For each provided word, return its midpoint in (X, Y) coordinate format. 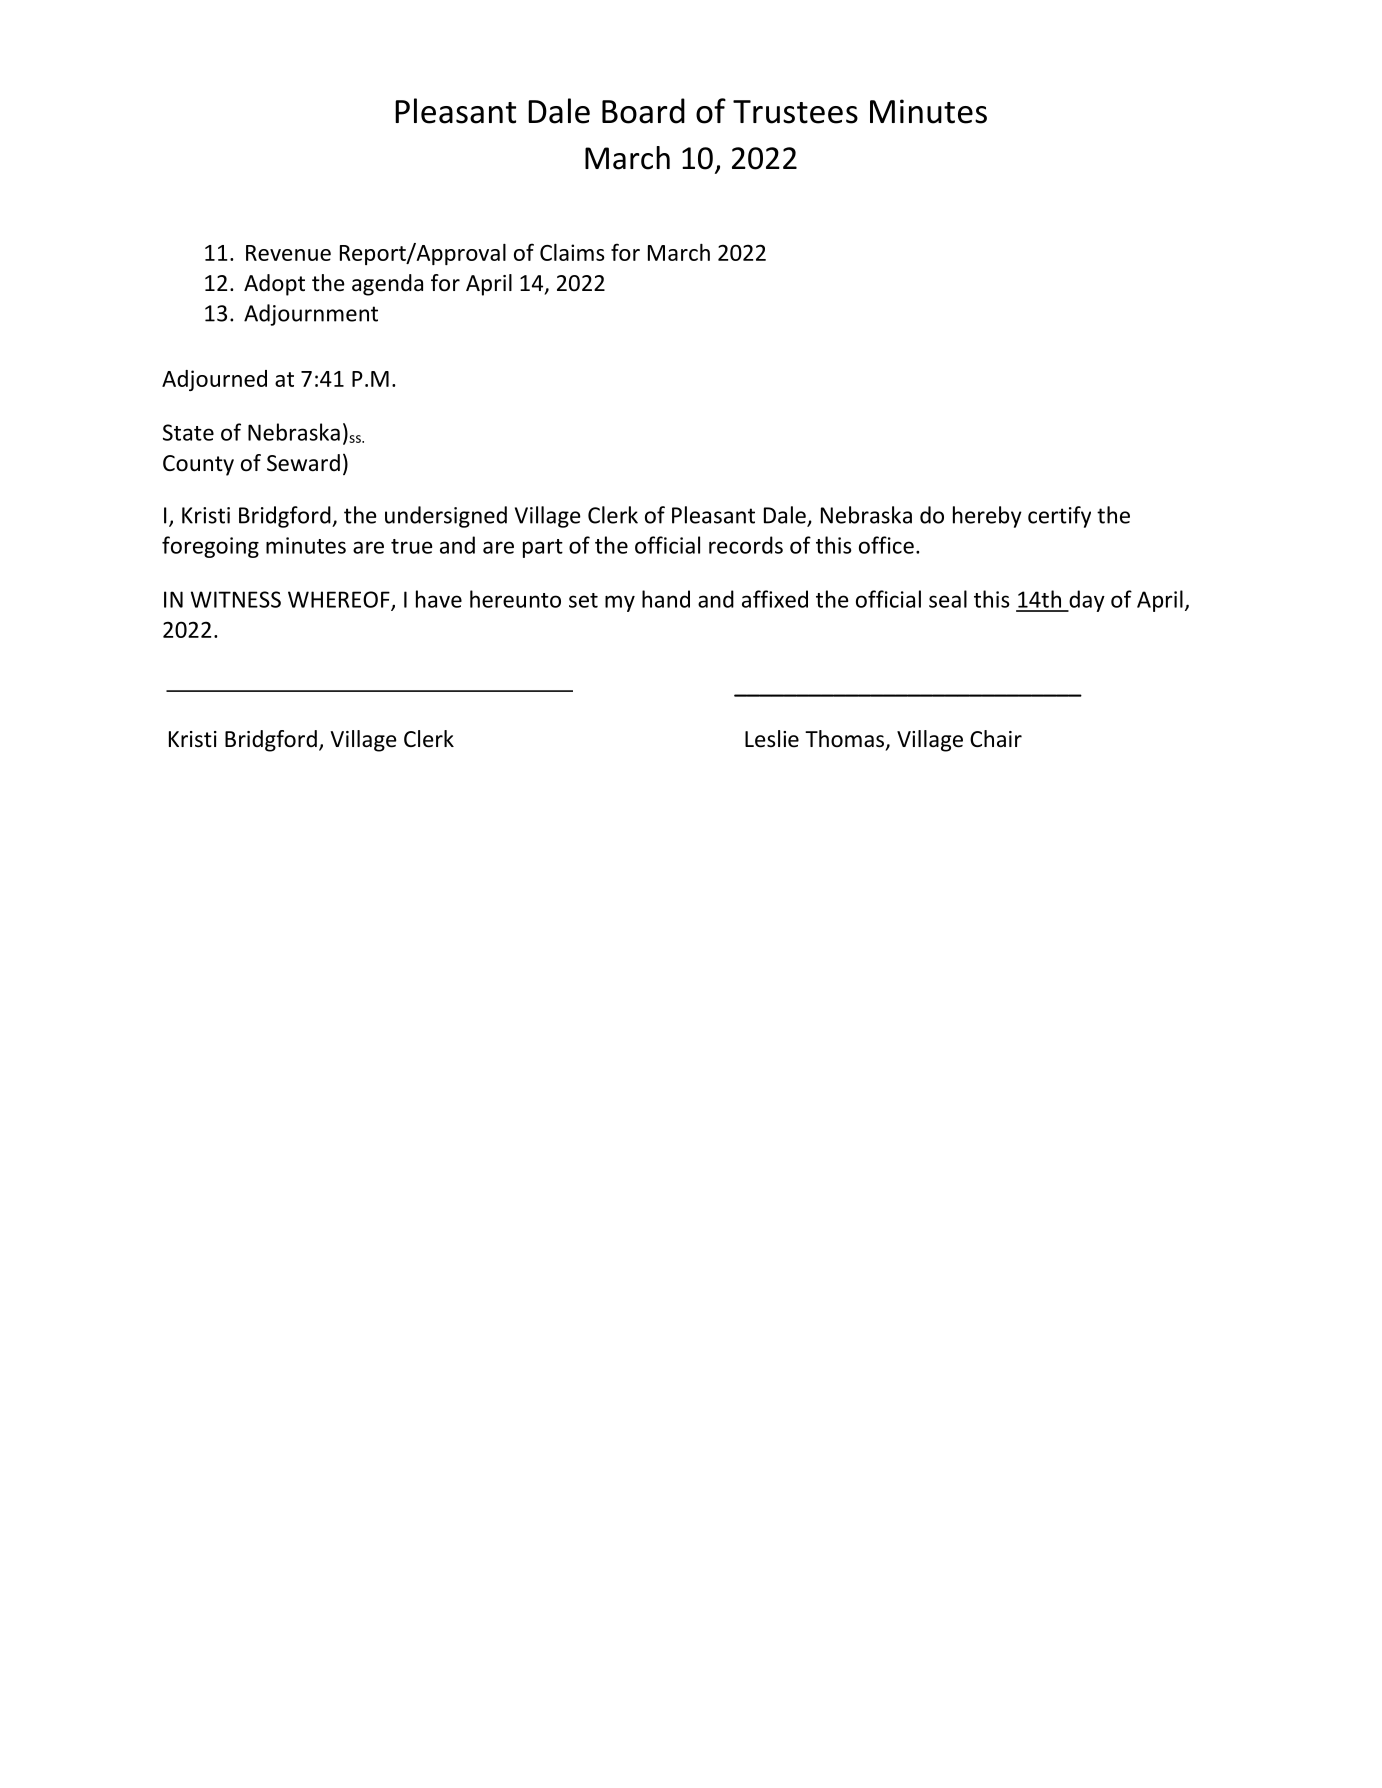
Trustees (795, 112)
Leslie (772, 739)
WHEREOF (340, 600)
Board (643, 111)
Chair (996, 739)
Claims (572, 252)
